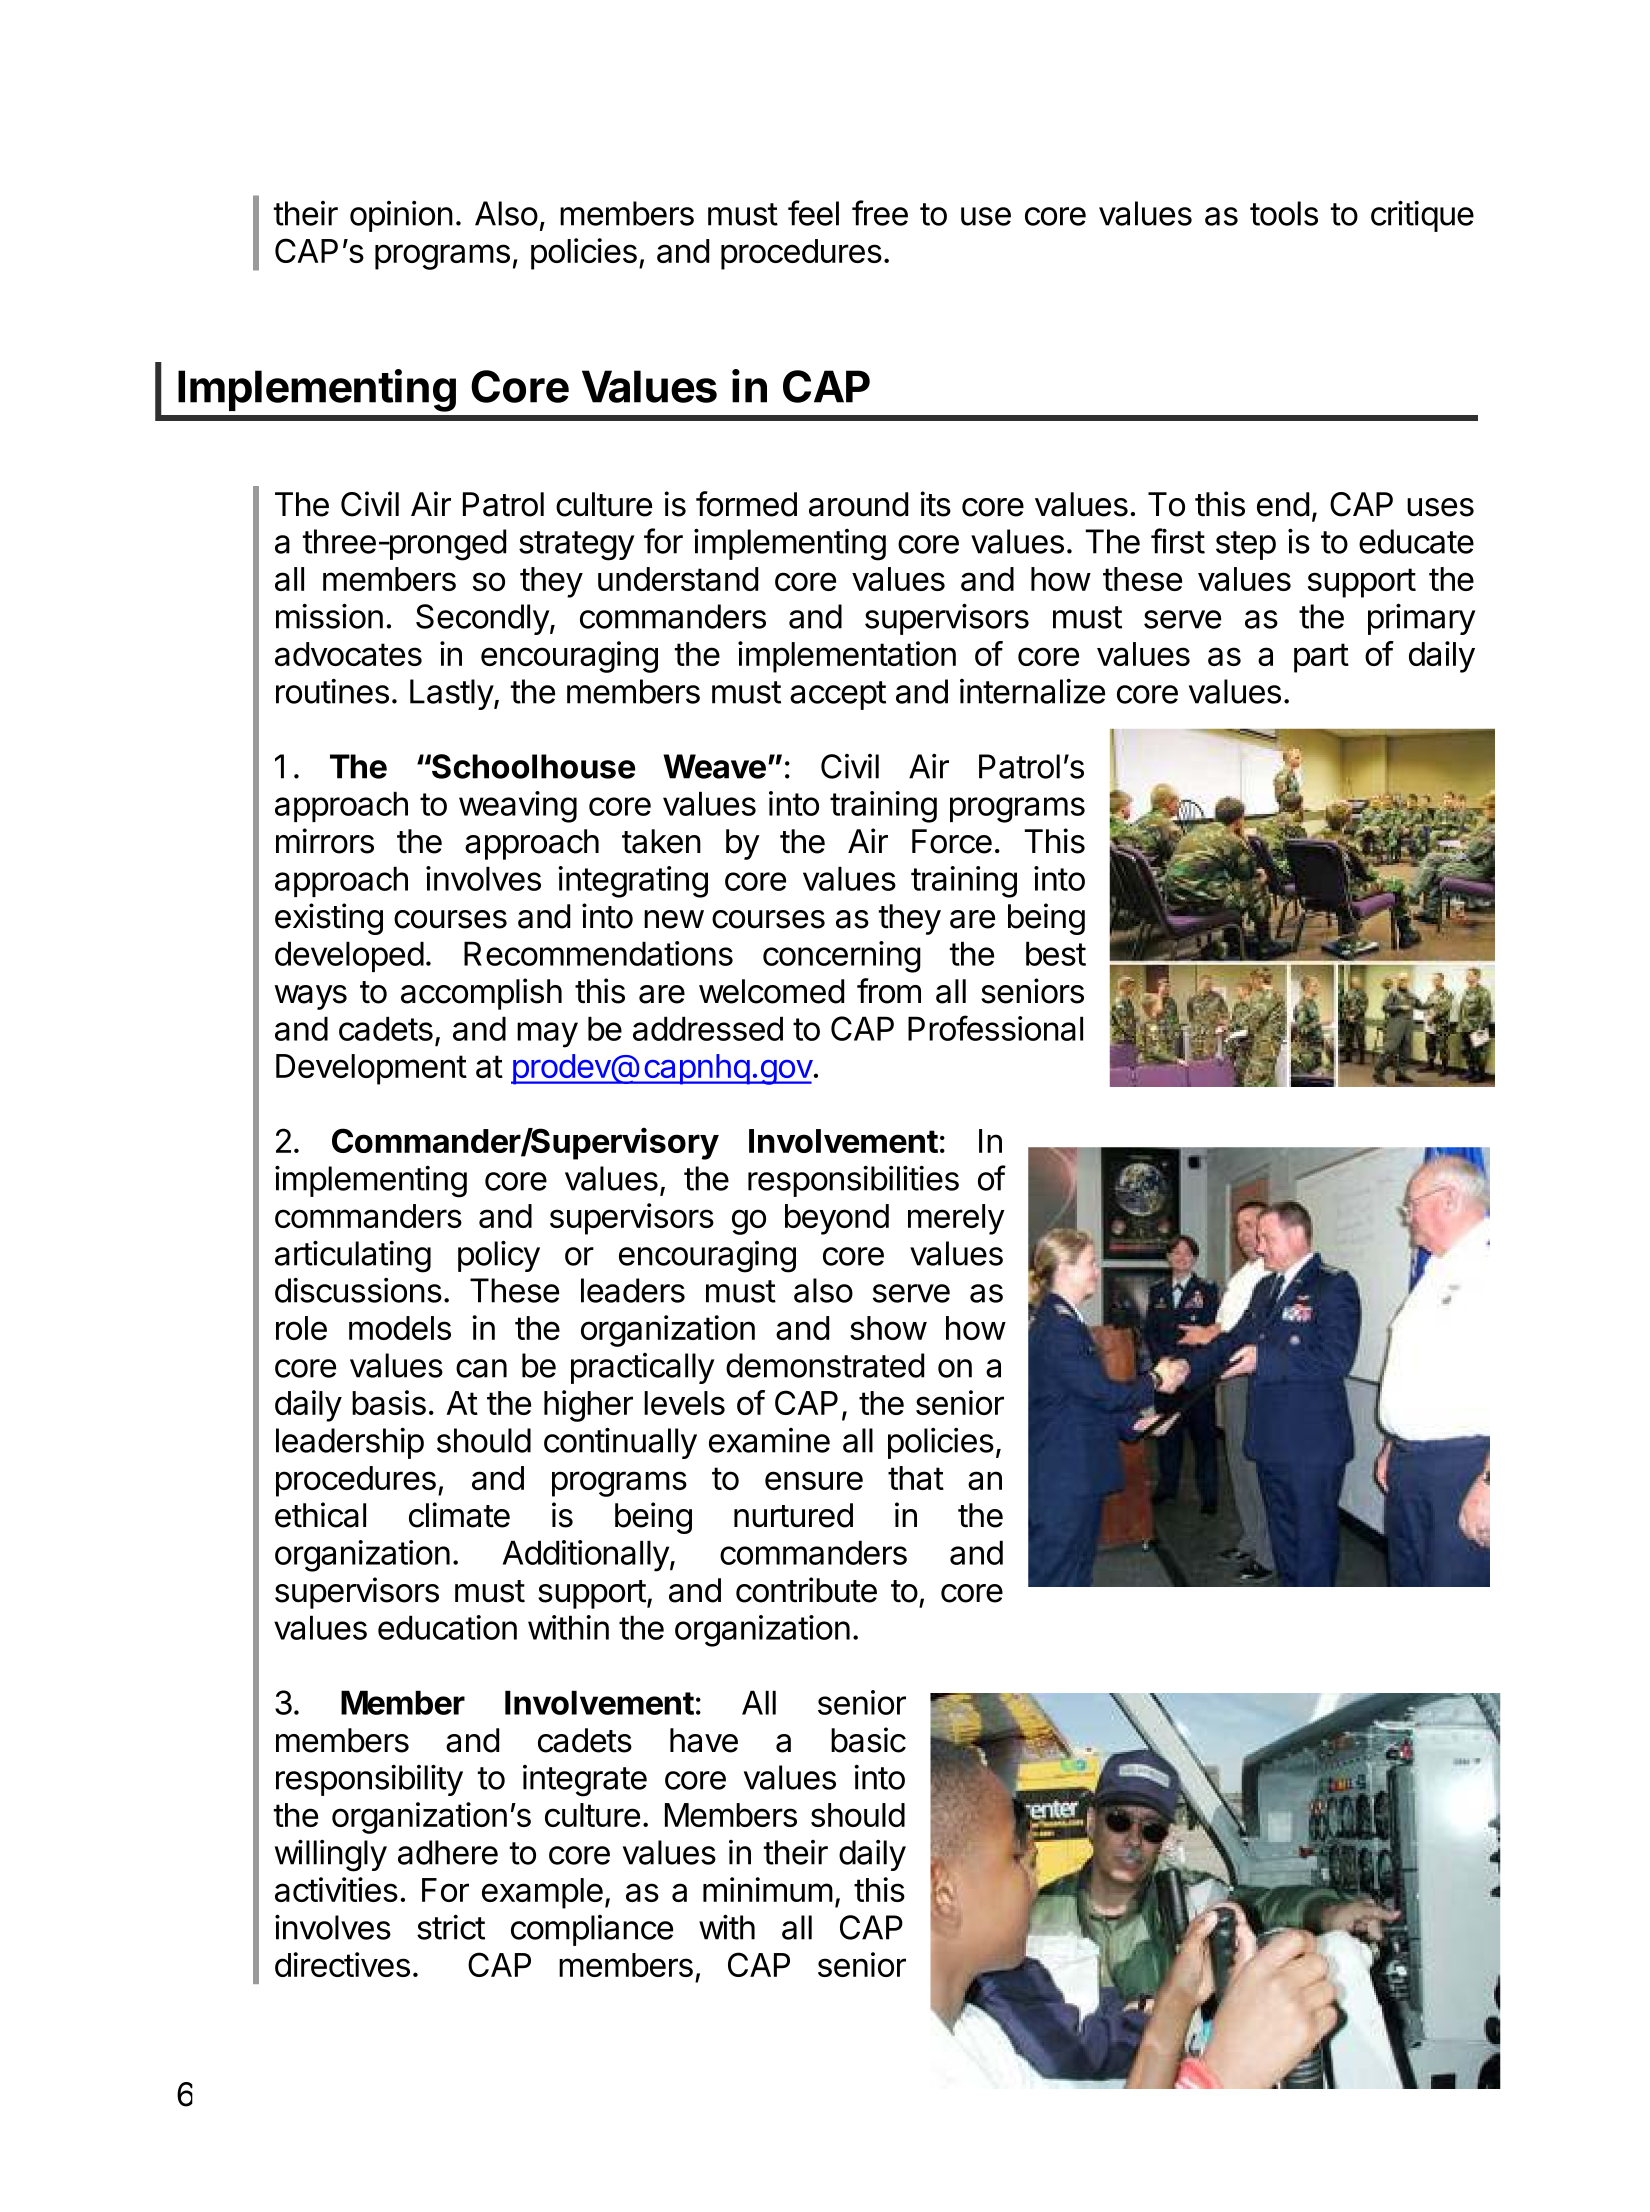 The image size is (1650, 2212). Describe the element at coordinates (451, 1927) in the screenshot. I see `strict` at that location.
